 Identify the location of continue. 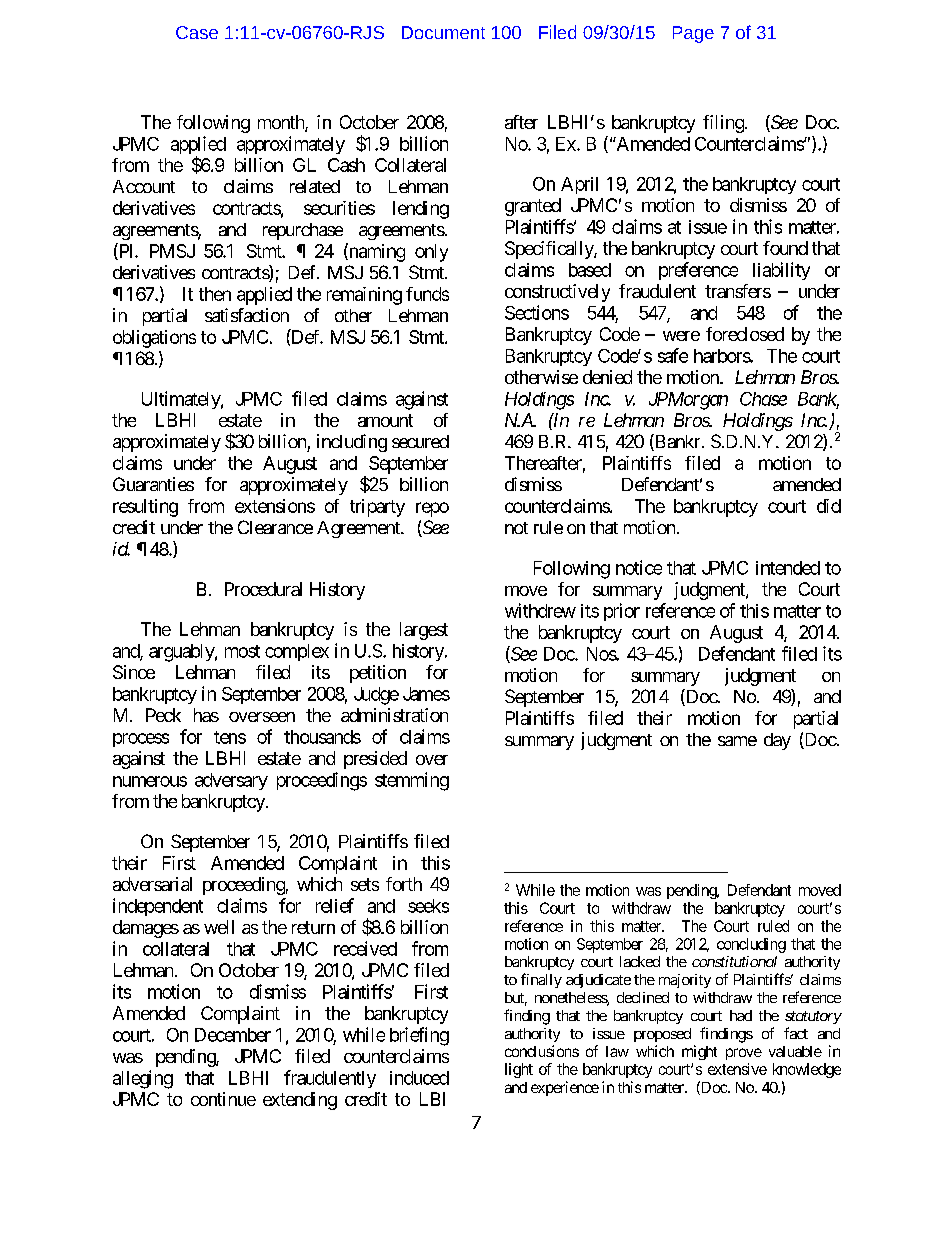
(223, 1099).
